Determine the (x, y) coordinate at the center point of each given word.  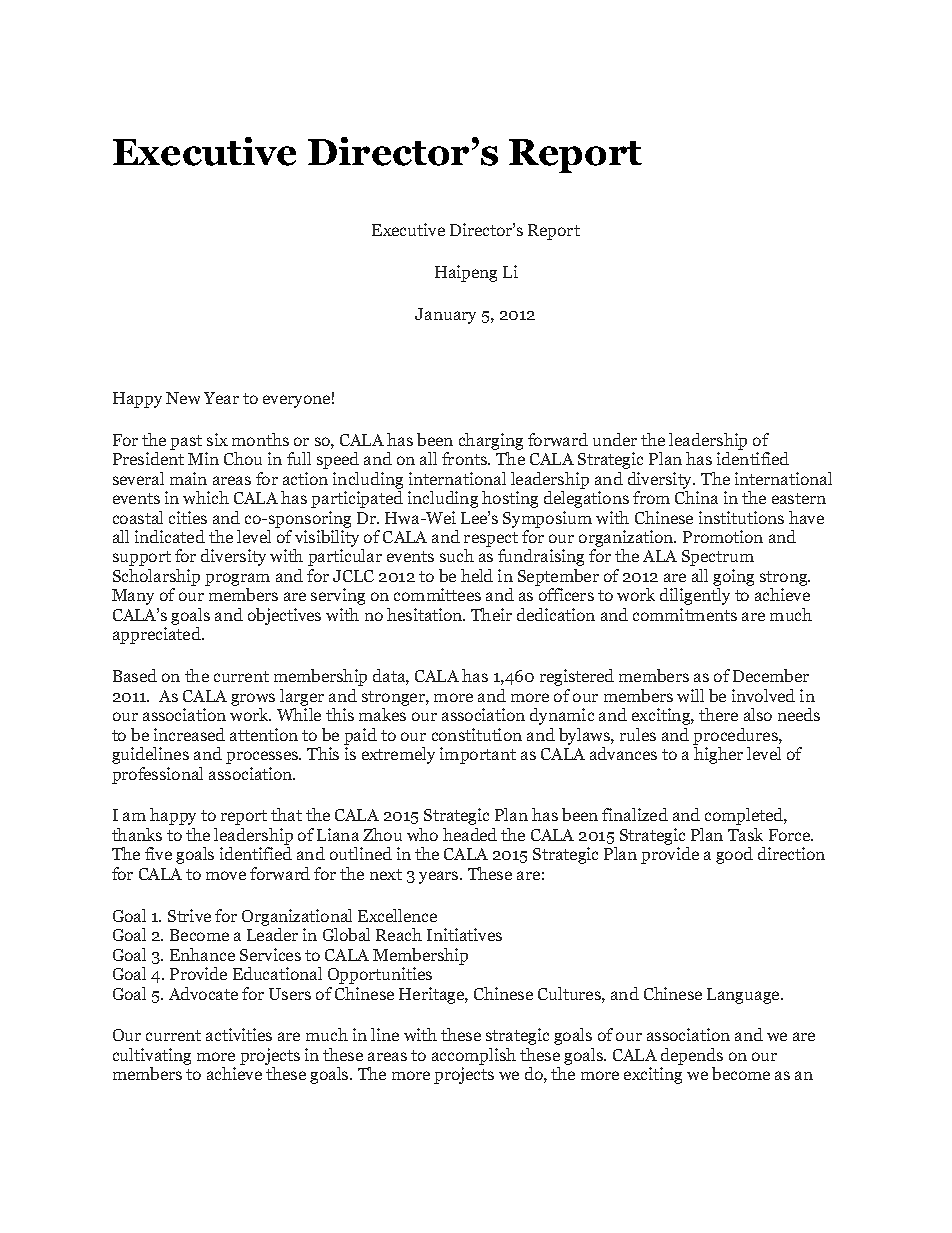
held (477, 575)
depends (692, 1056)
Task (745, 834)
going (733, 579)
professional (157, 775)
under (615, 439)
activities (239, 1034)
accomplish (474, 1056)
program (237, 581)
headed (470, 834)
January (445, 316)
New (183, 398)
